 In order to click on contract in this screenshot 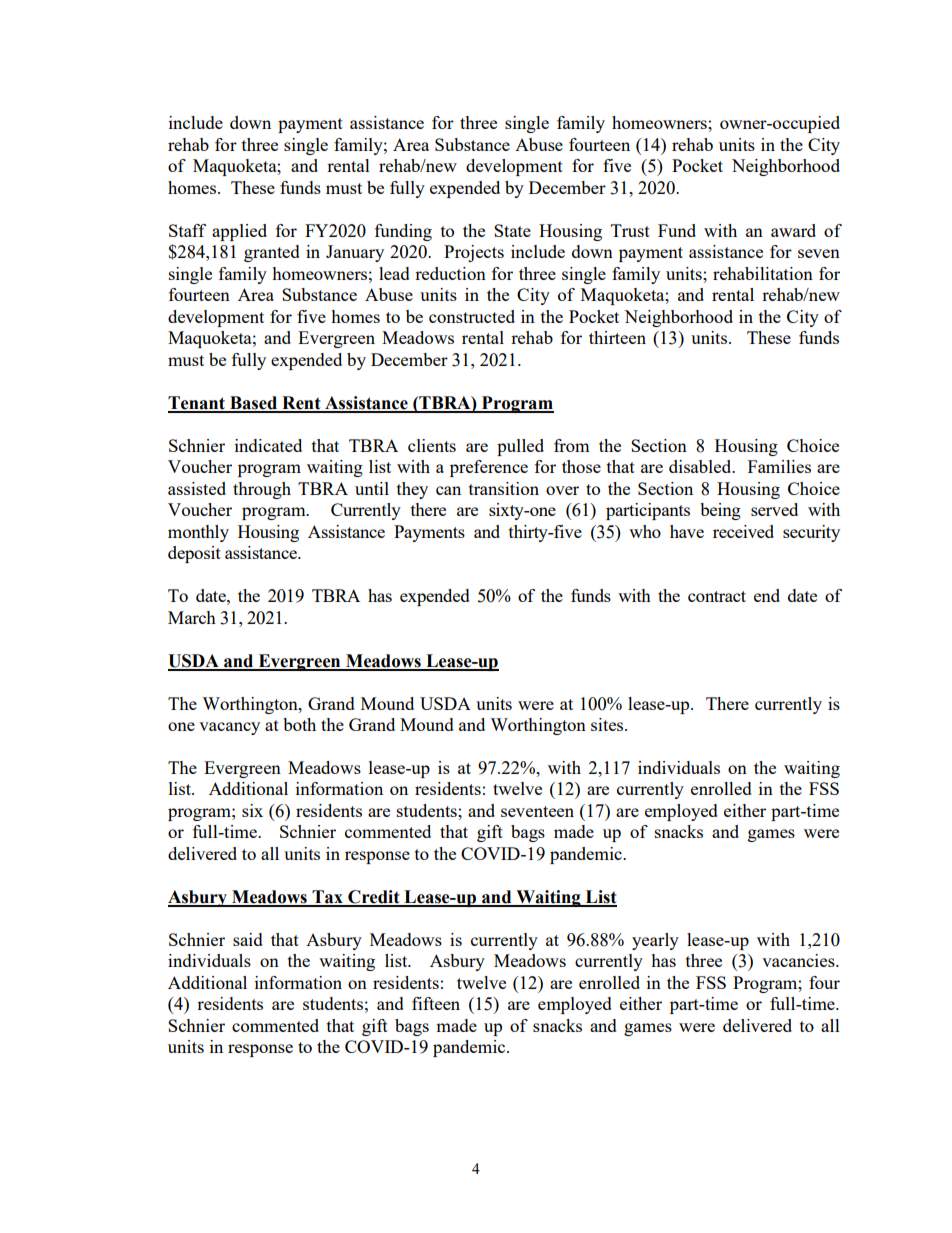, I will do `click(717, 596)`.
